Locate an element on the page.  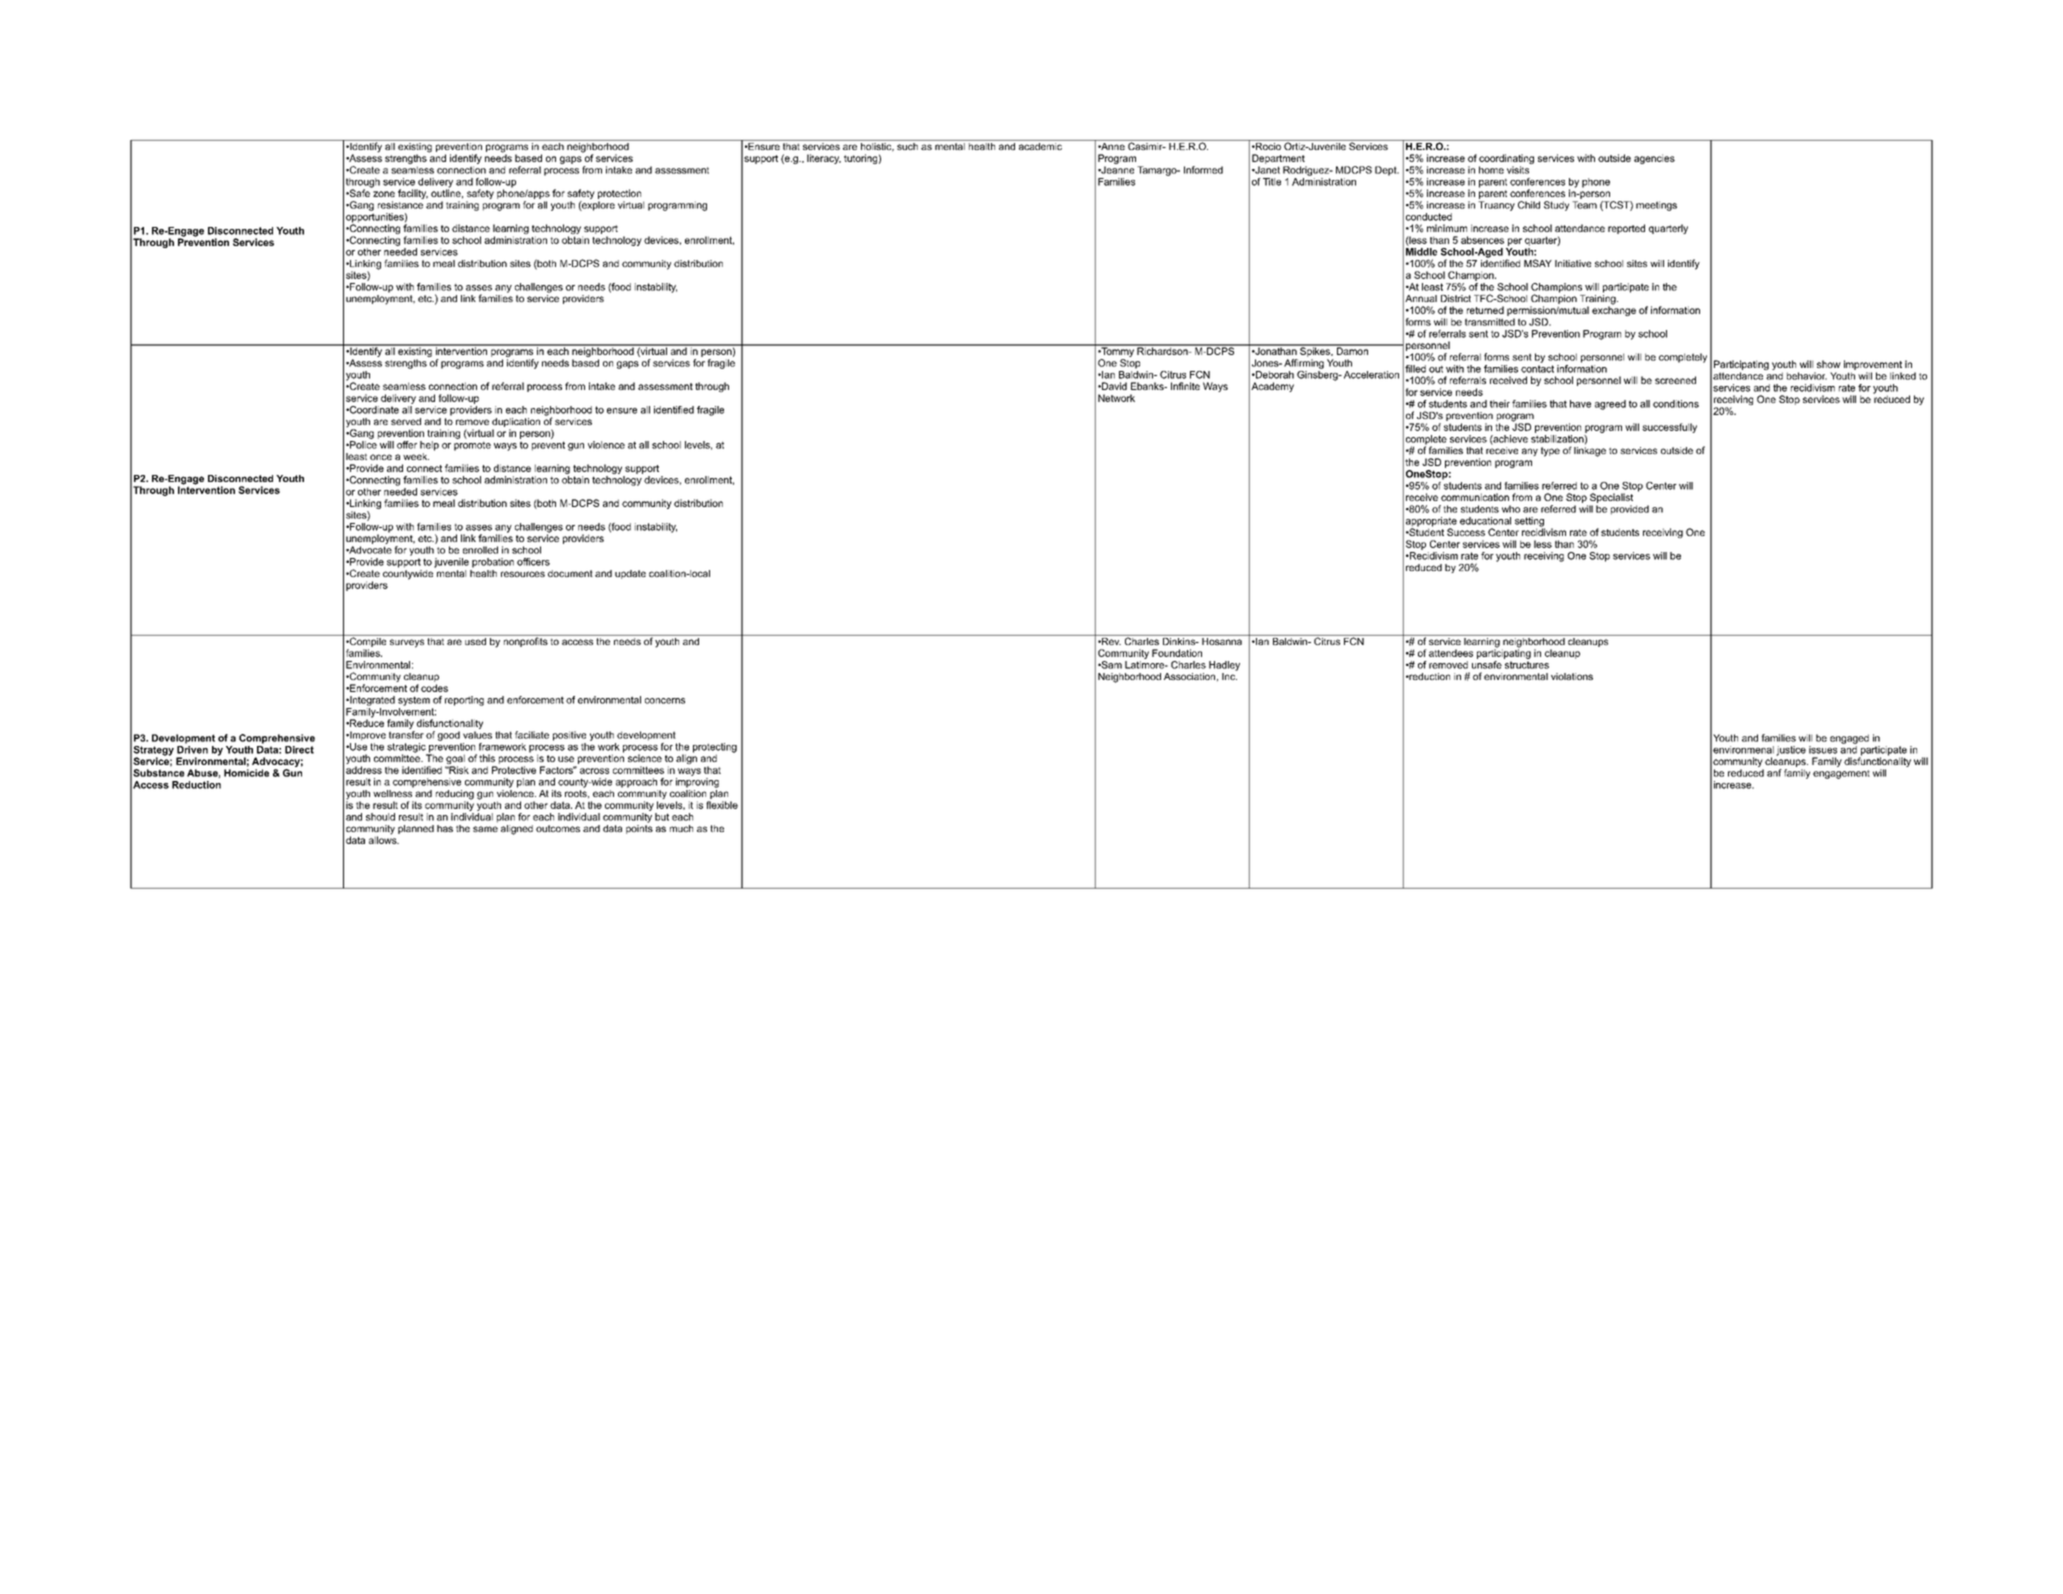
should is located at coordinates (380, 817).
